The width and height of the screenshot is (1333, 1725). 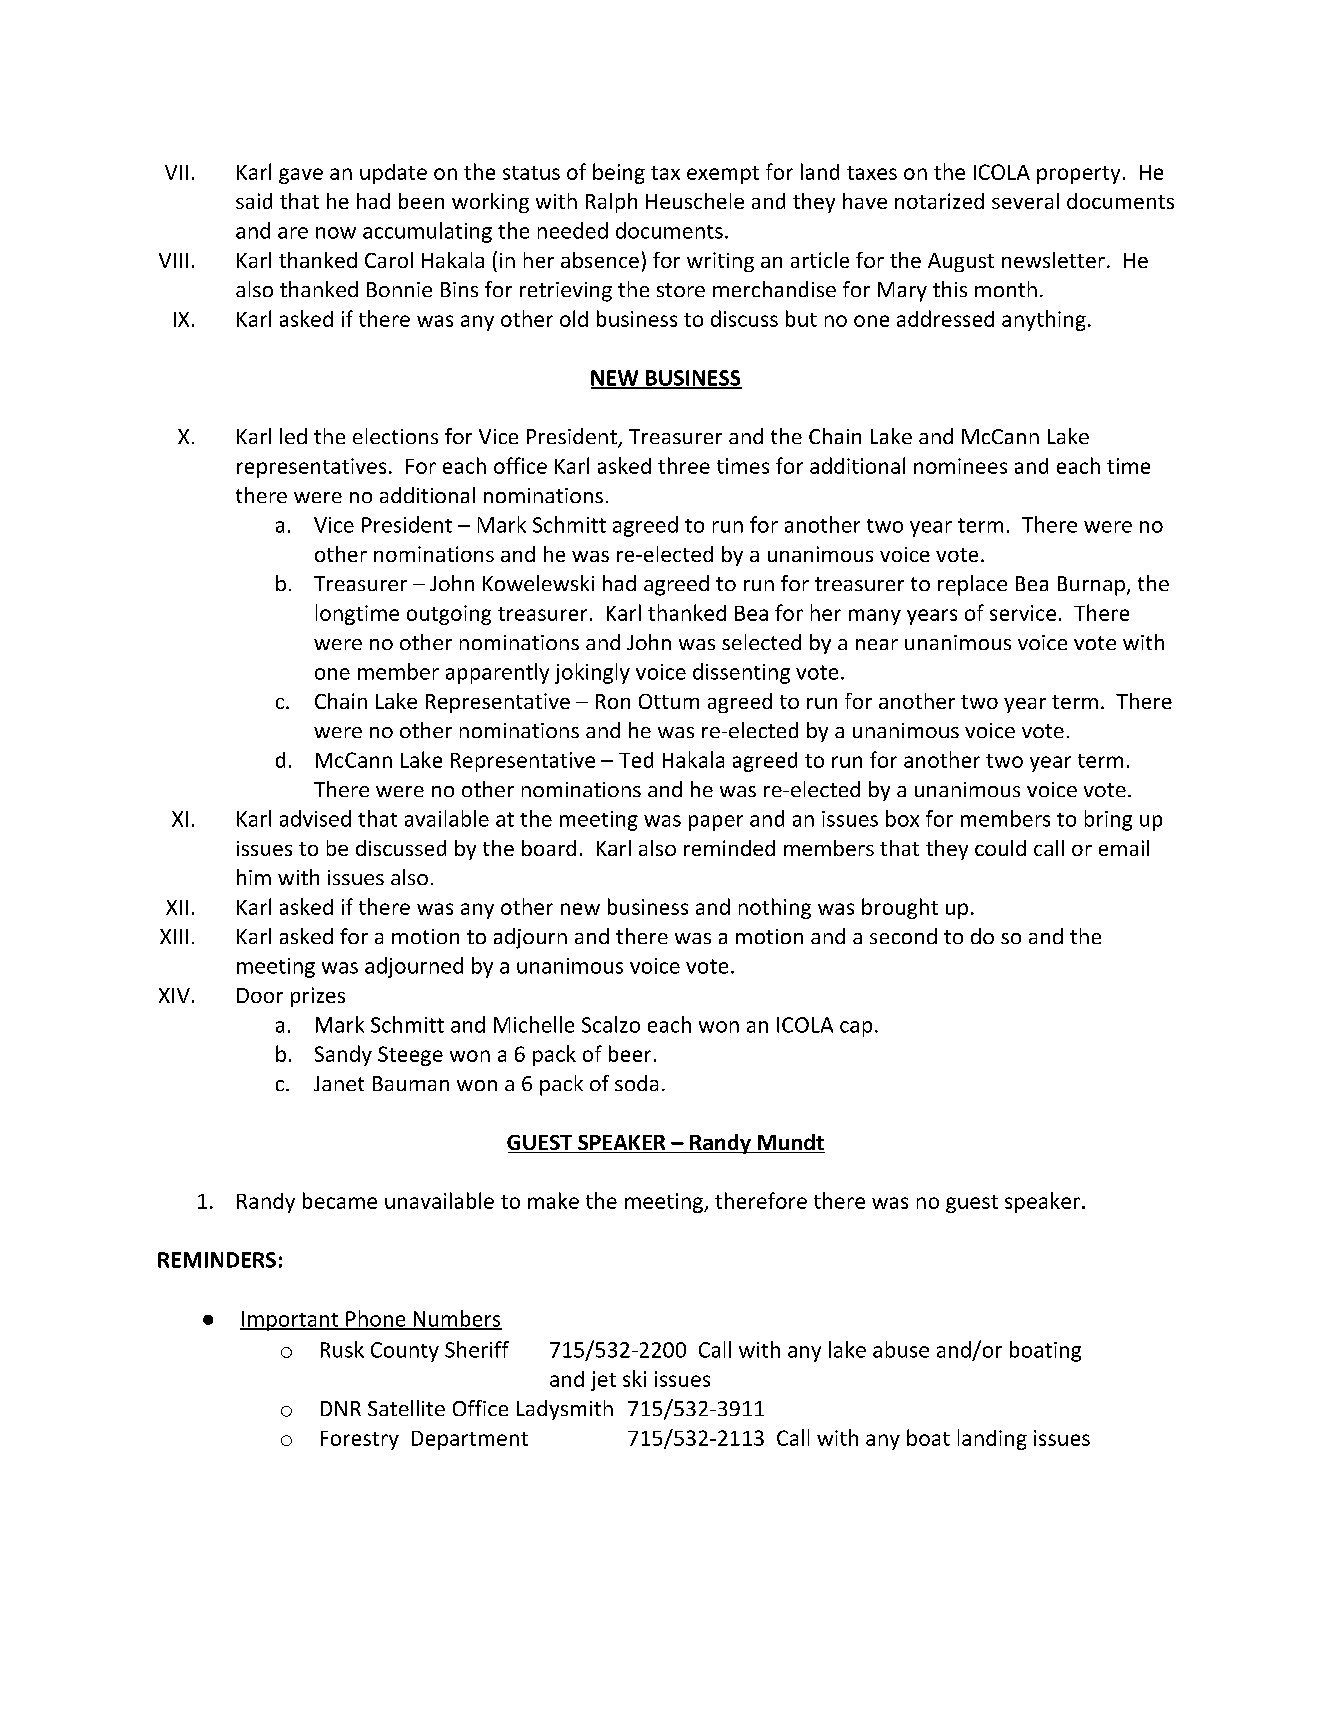 I want to click on several, so click(x=1025, y=201).
